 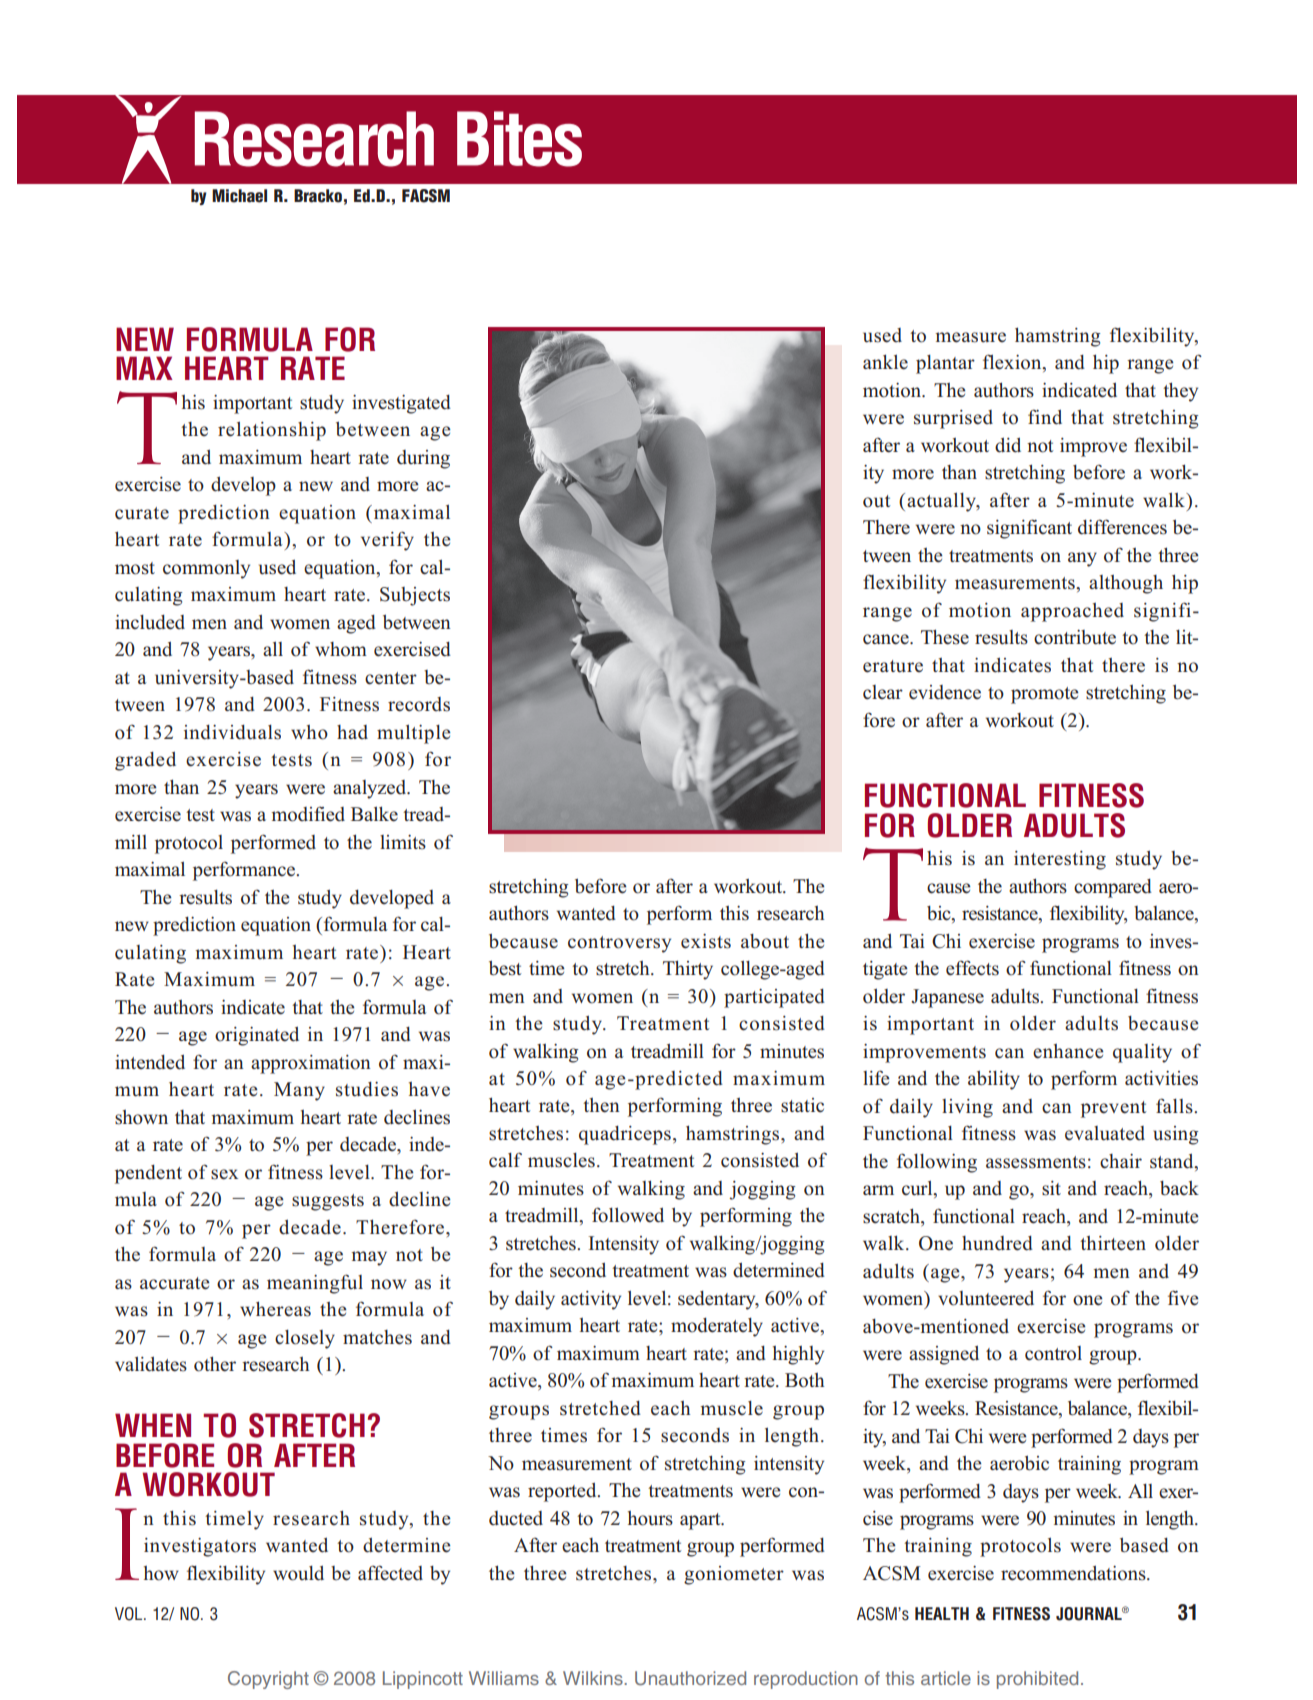 I want to click on modified, so click(x=308, y=814).
